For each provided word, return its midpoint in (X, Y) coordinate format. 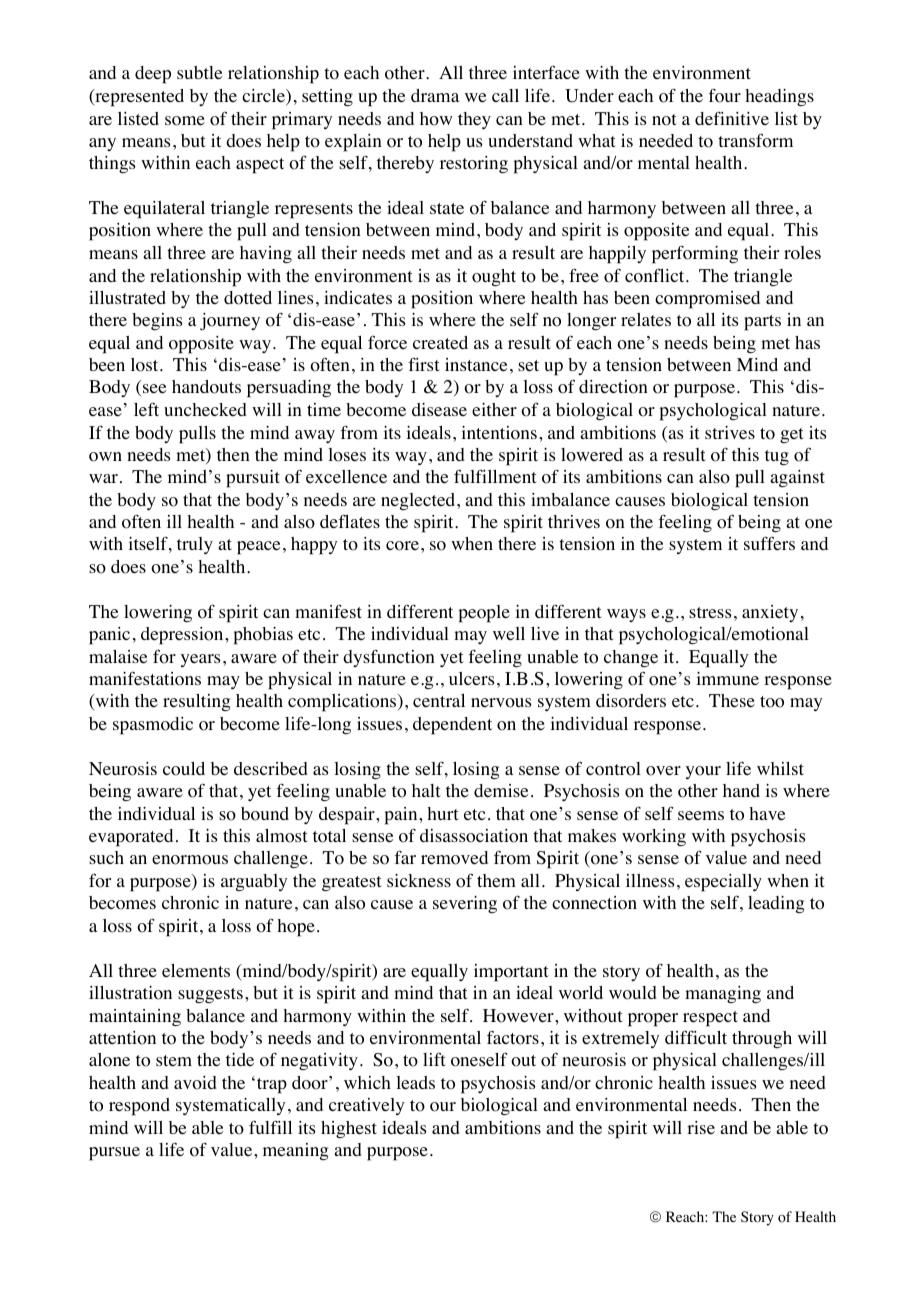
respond (139, 1107)
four (724, 95)
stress (710, 613)
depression (183, 636)
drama (435, 95)
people (484, 614)
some (185, 121)
